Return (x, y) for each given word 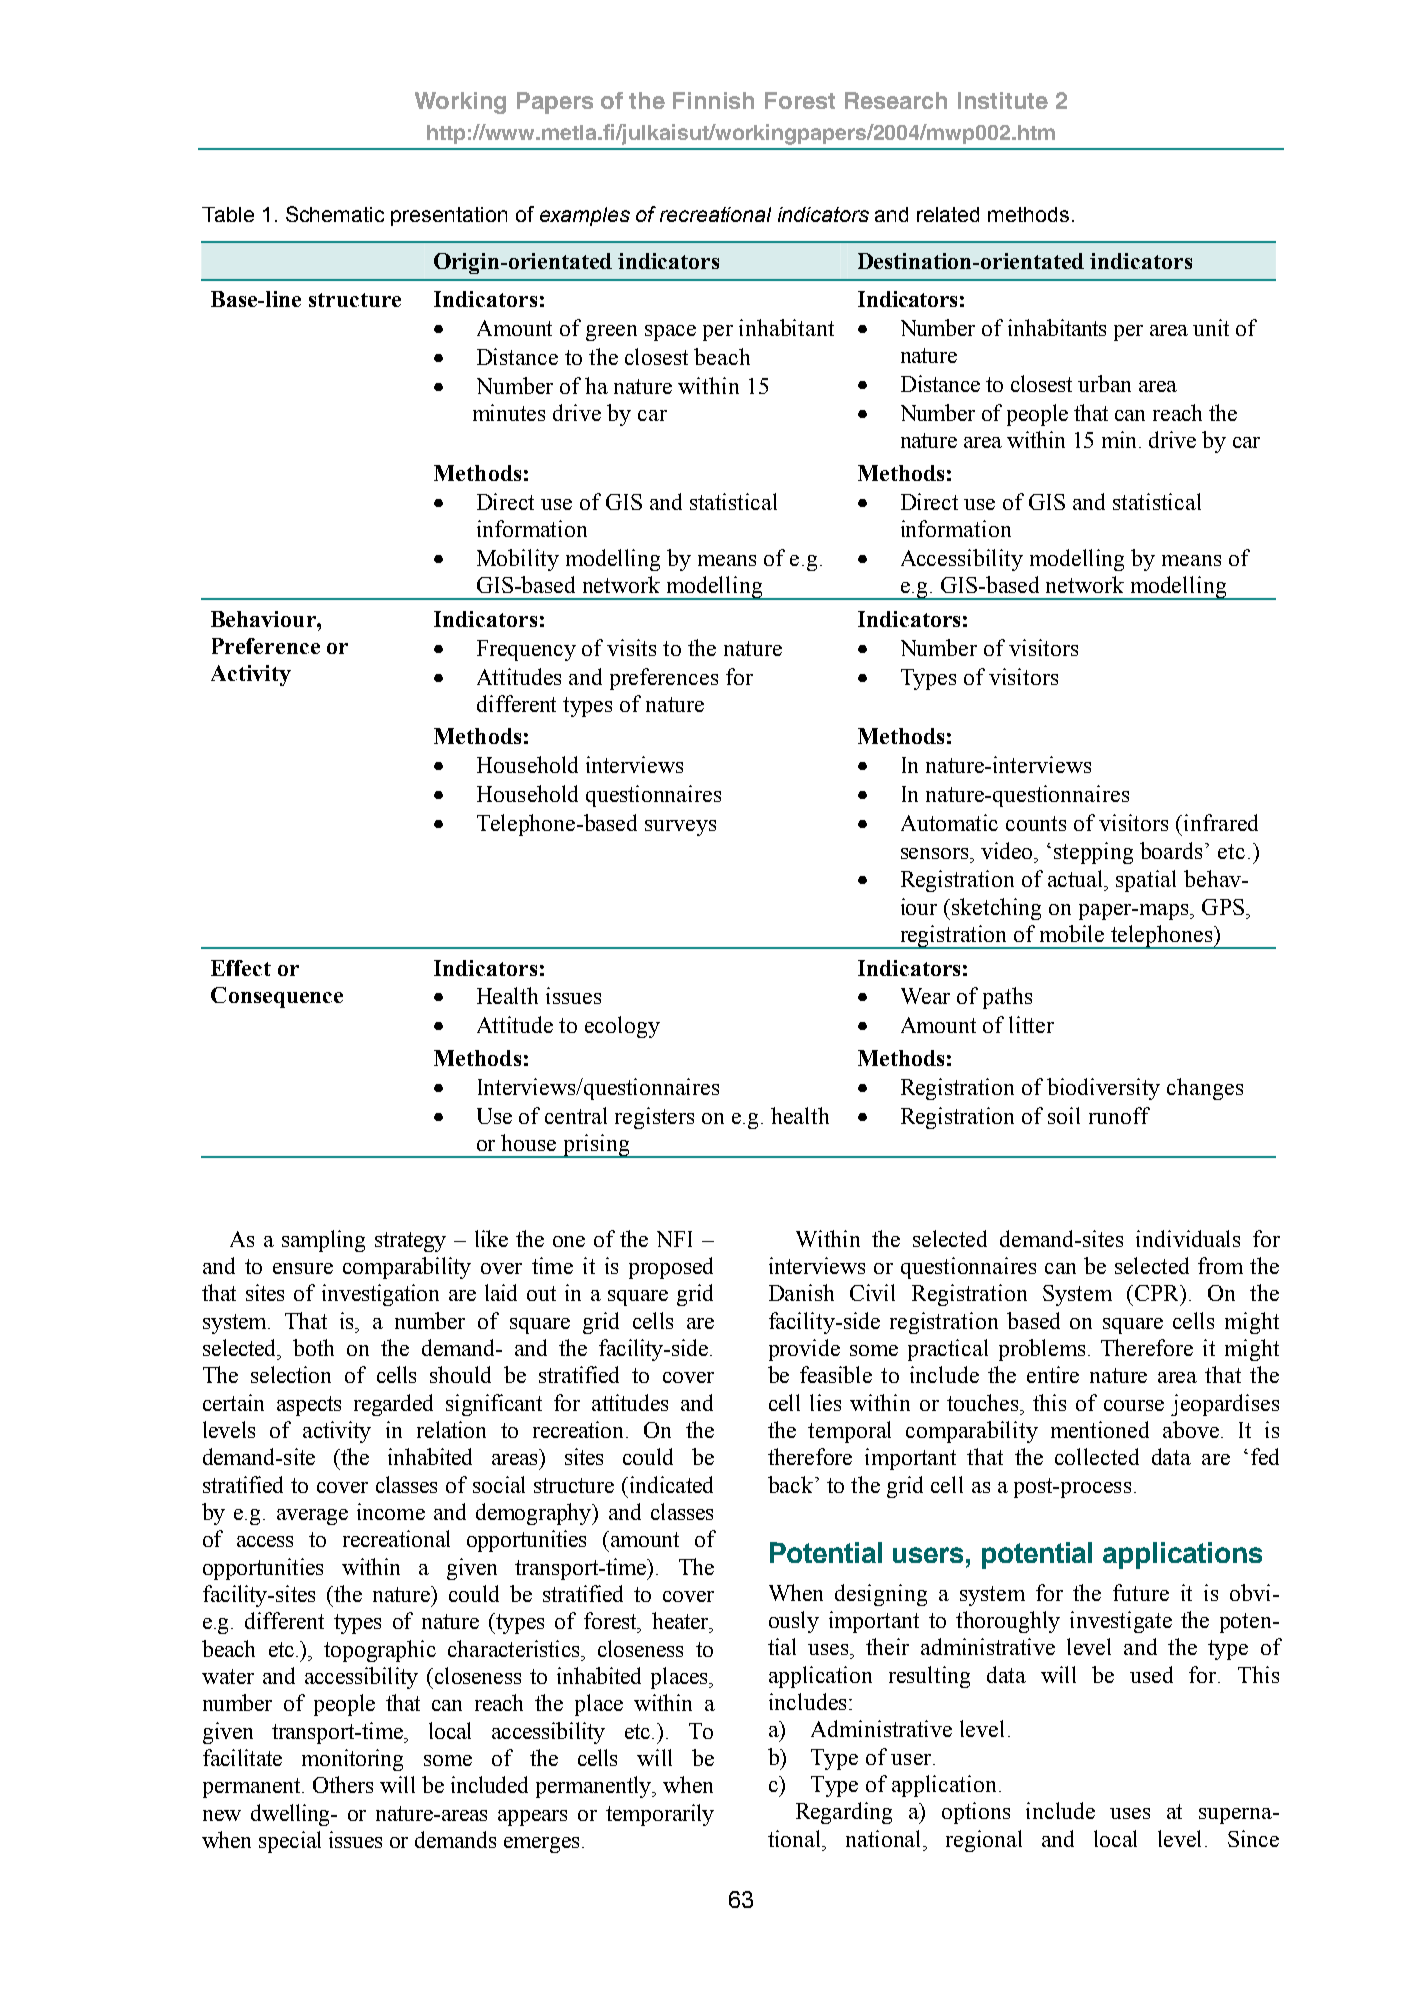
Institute (1003, 100)
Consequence (277, 997)
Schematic (335, 214)
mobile (1072, 933)
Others (343, 1784)
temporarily (660, 1815)
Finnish (713, 100)
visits (631, 647)
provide (804, 1350)
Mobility (518, 560)
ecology (622, 1027)
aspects (309, 1406)
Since (1253, 1838)
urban (1104, 383)
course (1134, 1405)
